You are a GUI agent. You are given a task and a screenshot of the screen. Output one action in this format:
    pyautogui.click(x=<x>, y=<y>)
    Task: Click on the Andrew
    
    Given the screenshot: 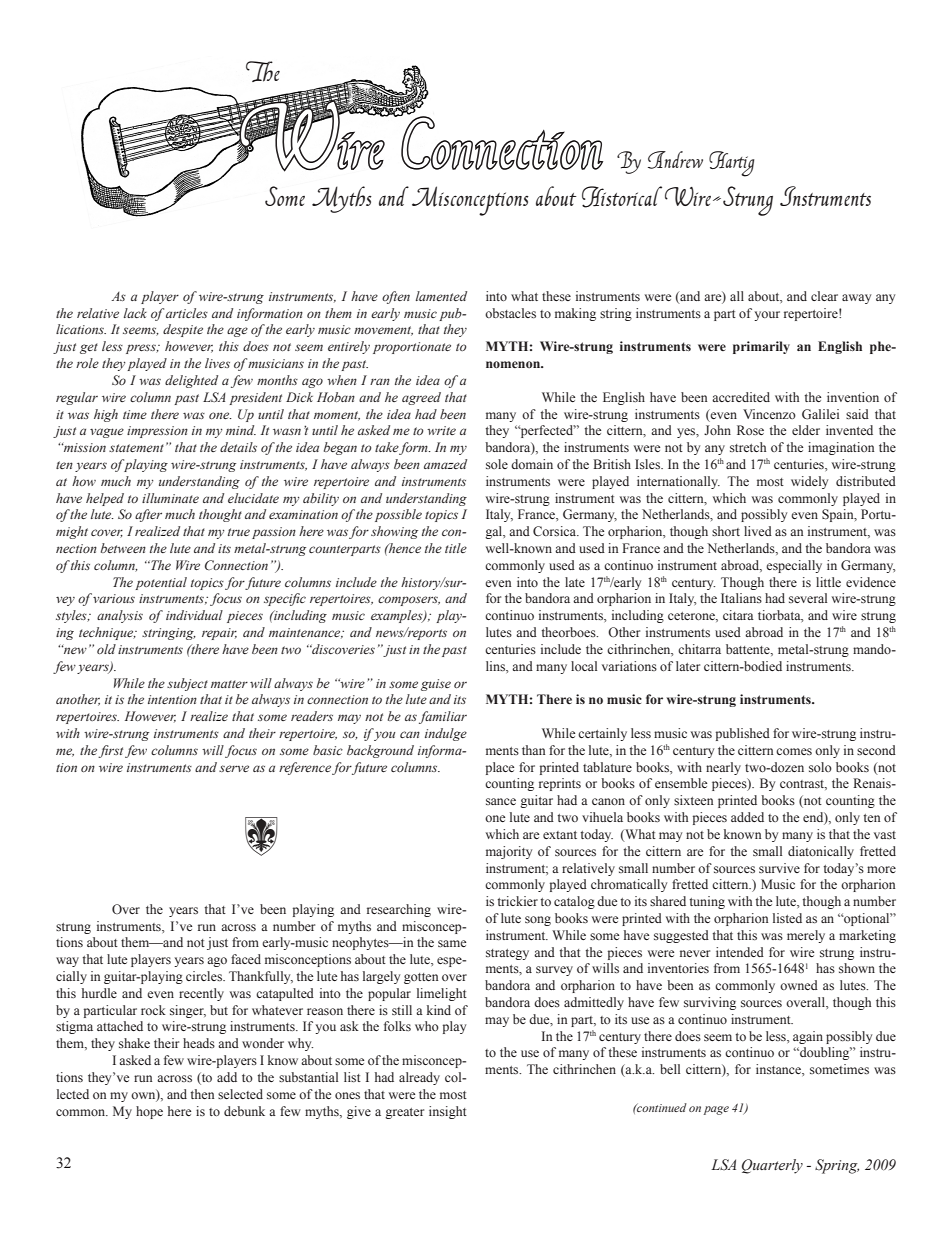 What is the action you would take?
    pyautogui.click(x=675, y=160)
